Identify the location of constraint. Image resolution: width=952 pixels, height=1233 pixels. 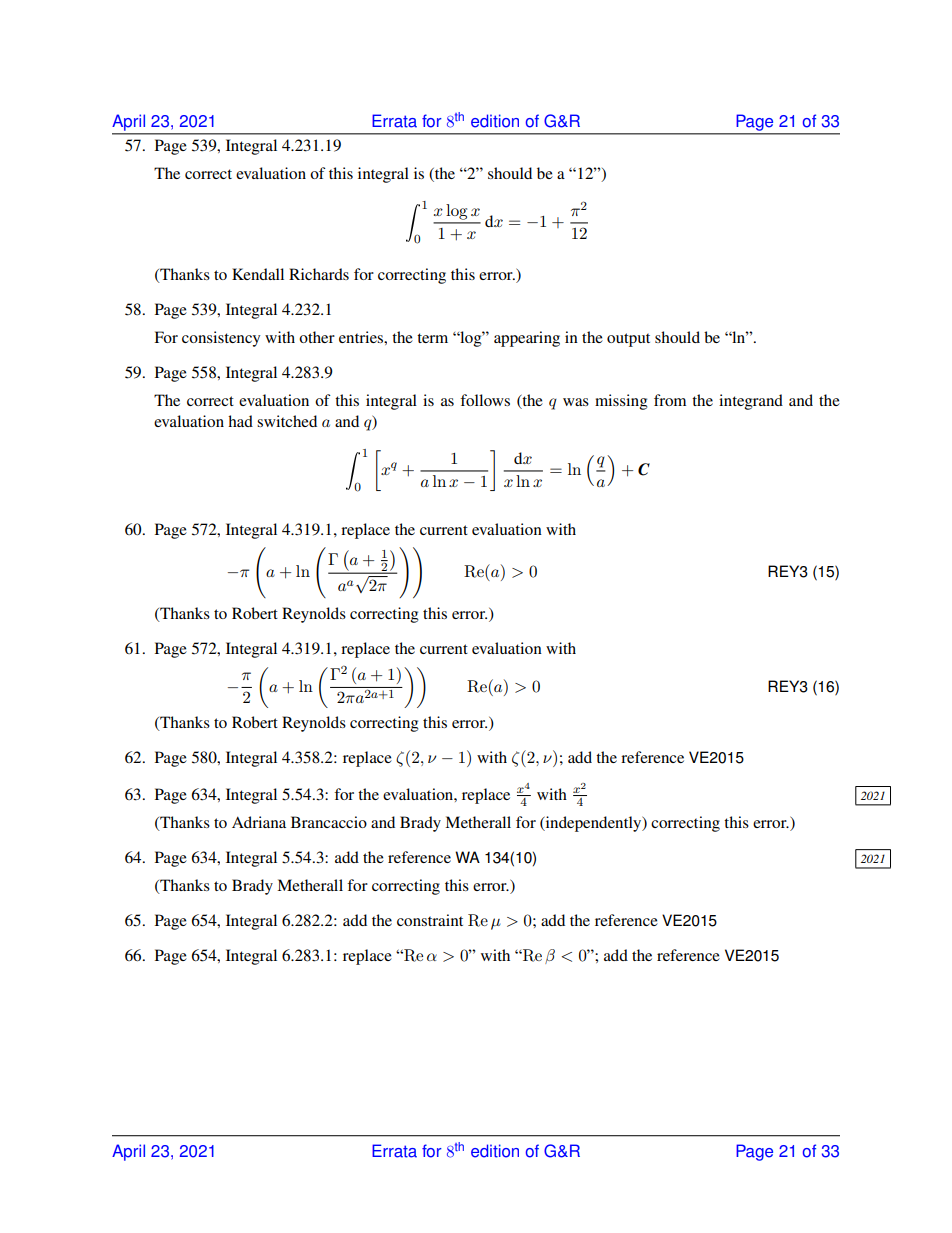
(430, 920).
